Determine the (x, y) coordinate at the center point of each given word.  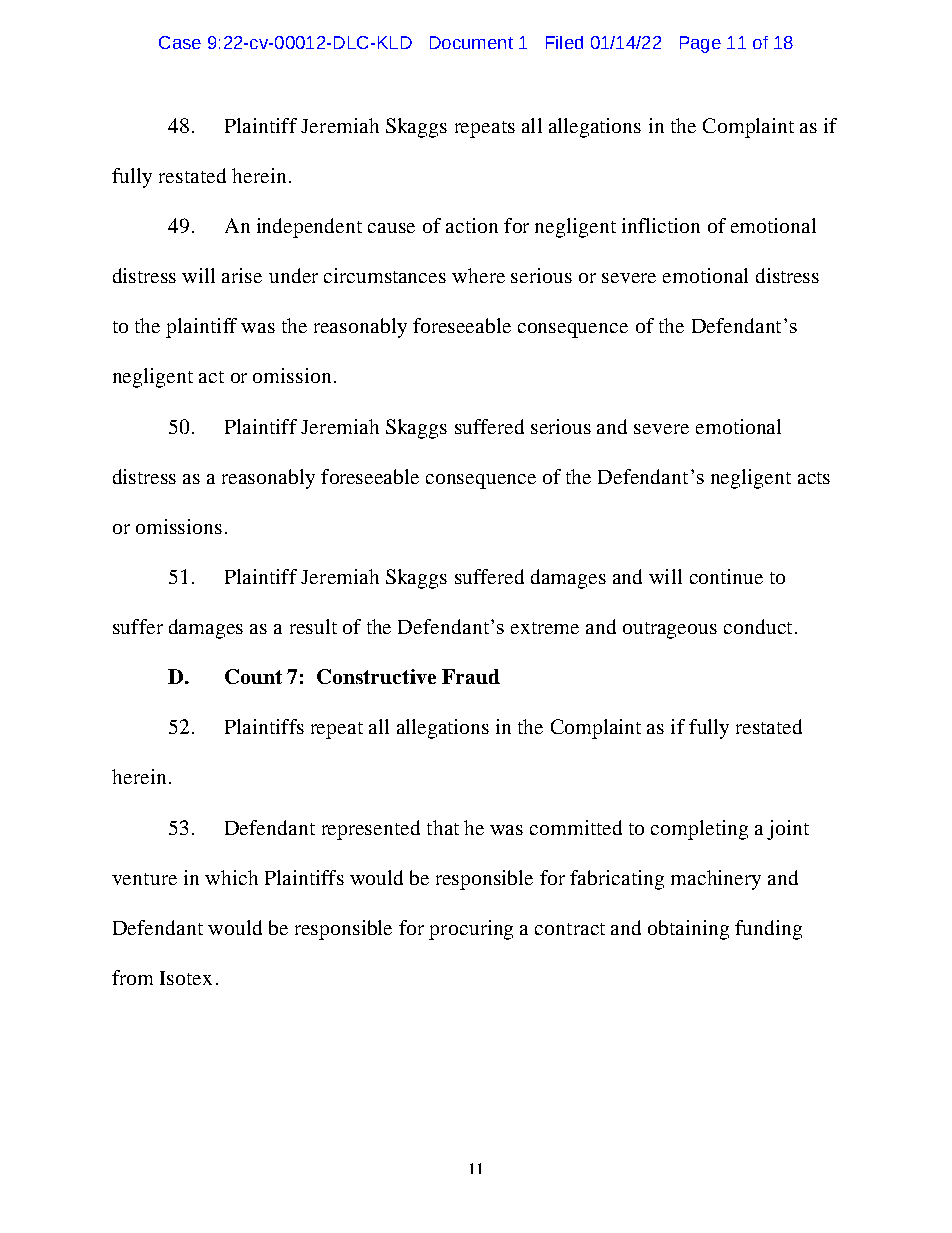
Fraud (471, 676)
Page (700, 44)
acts (814, 478)
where (478, 275)
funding (768, 930)
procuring (471, 930)
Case (180, 42)
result (313, 626)
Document (471, 42)
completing (699, 830)
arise (242, 275)
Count (253, 676)
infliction (661, 225)
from (132, 977)
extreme (545, 628)
